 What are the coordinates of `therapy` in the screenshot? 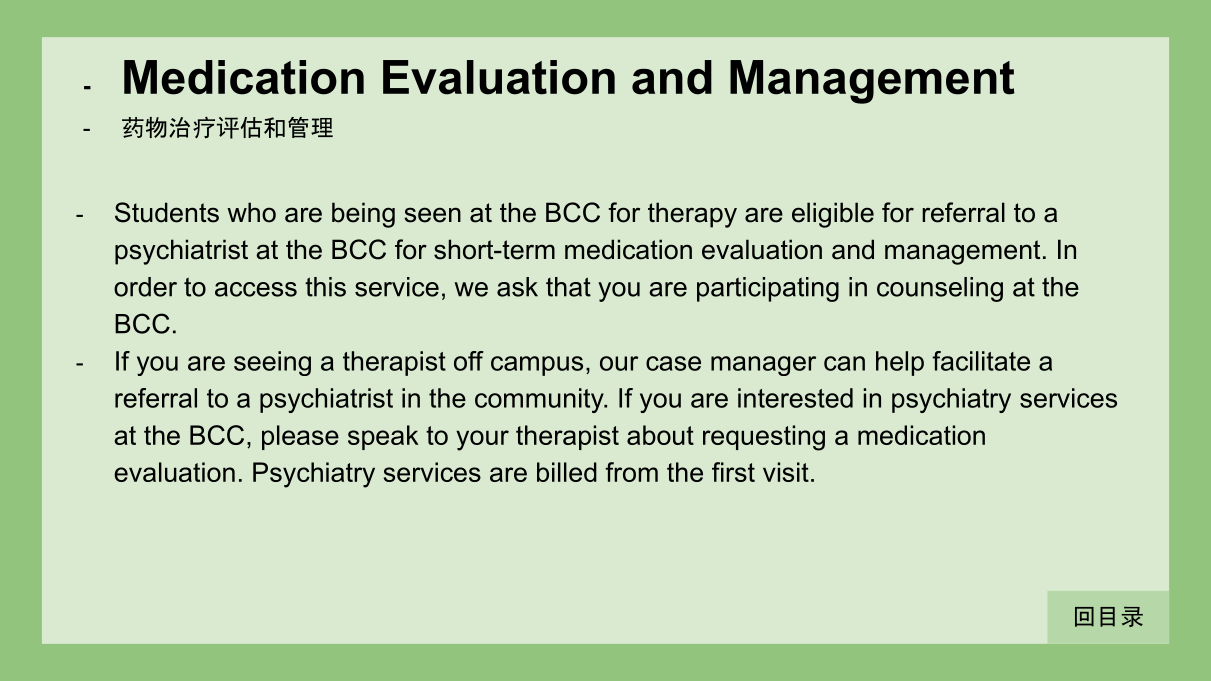 It's located at (692, 215).
